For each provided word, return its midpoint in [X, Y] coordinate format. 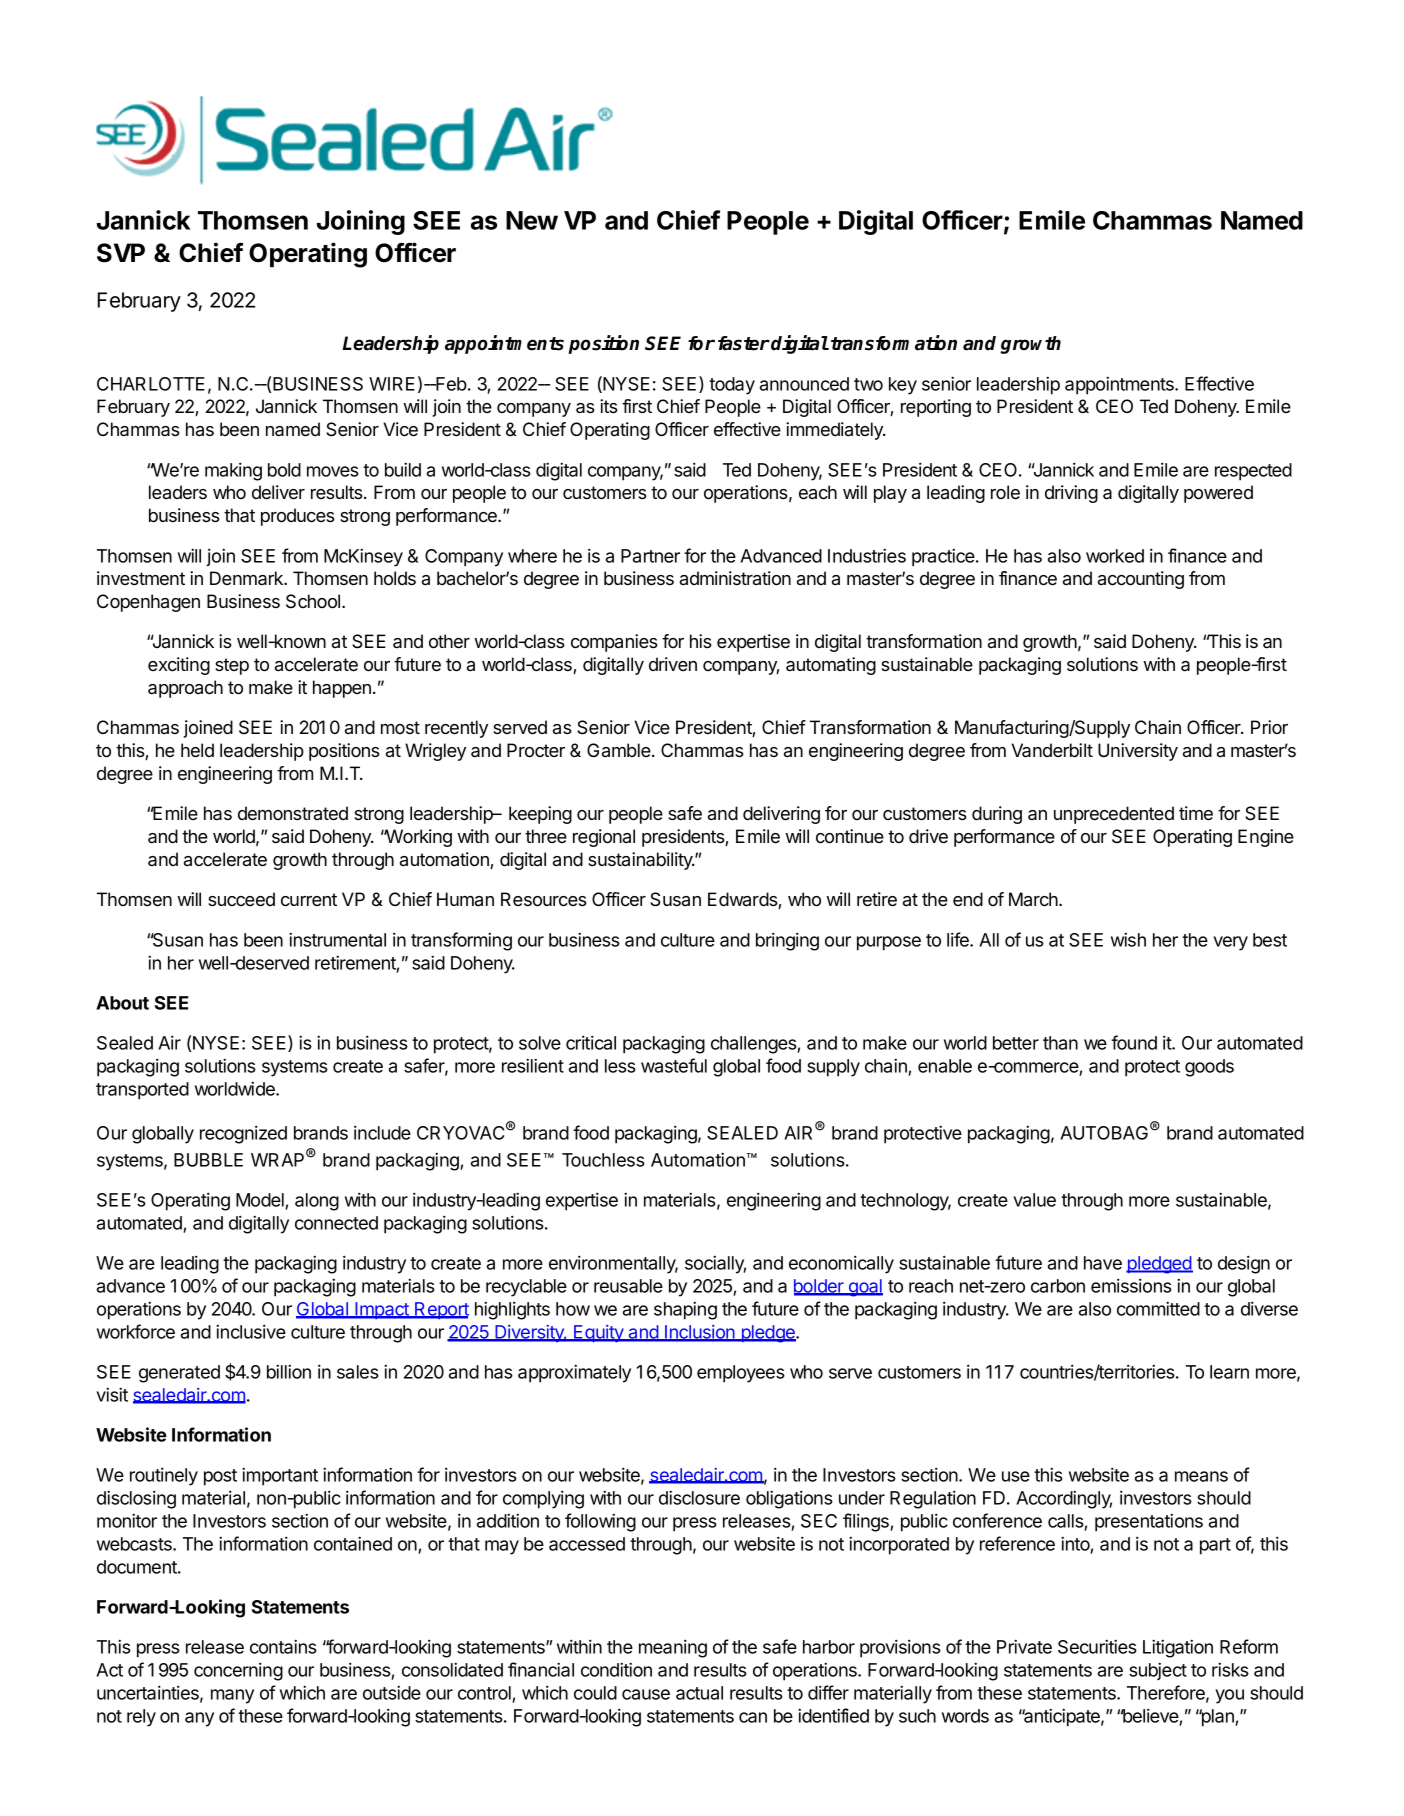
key [903, 386]
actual [699, 1693]
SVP [121, 253]
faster [744, 343]
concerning [238, 1671]
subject [1158, 1671]
